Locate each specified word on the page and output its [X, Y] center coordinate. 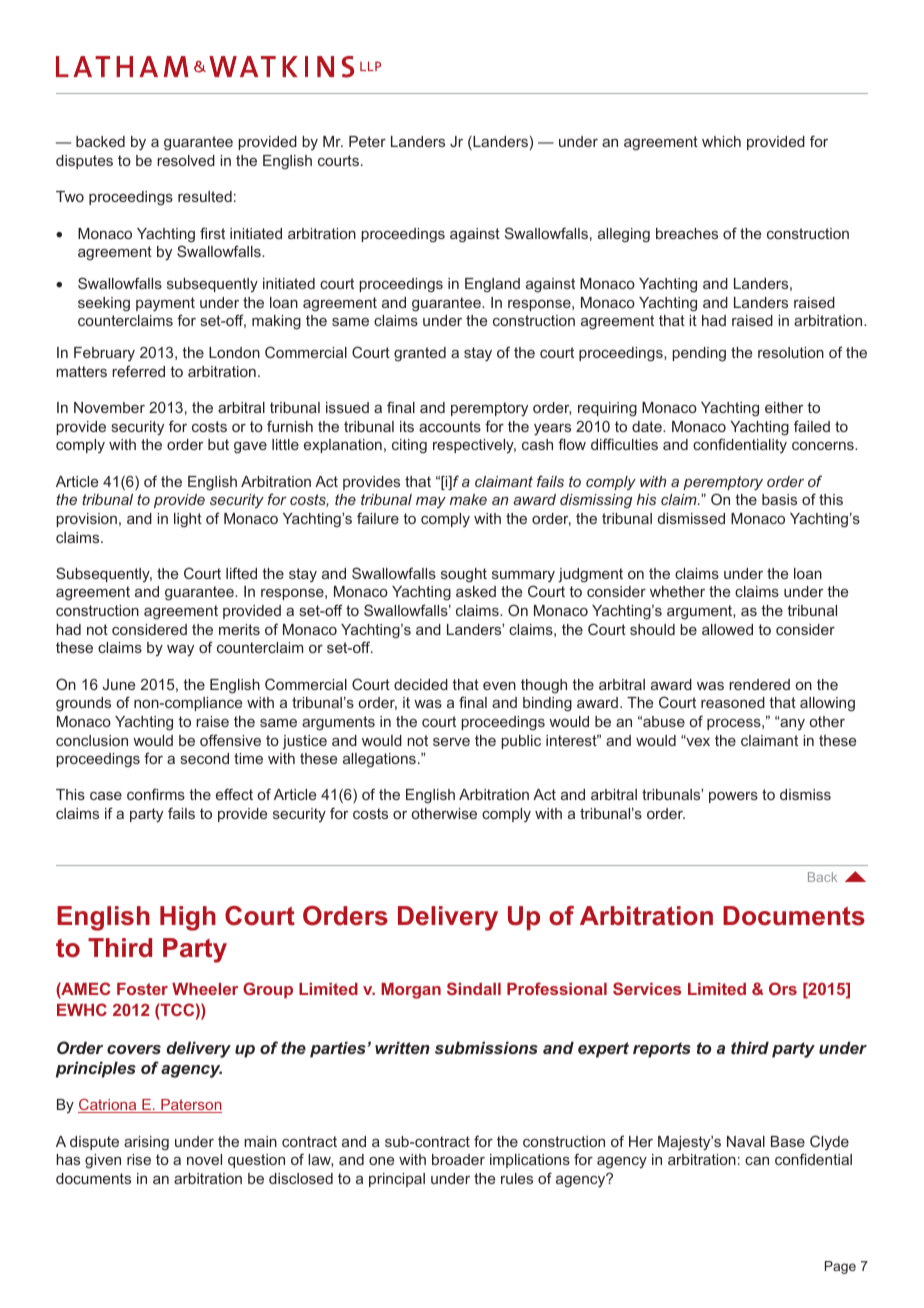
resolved [186, 160]
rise [139, 1159]
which [721, 141]
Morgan [411, 991]
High [188, 918]
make [468, 499]
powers [733, 797]
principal [397, 1180]
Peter [367, 141]
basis [779, 499]
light [188, 520]
